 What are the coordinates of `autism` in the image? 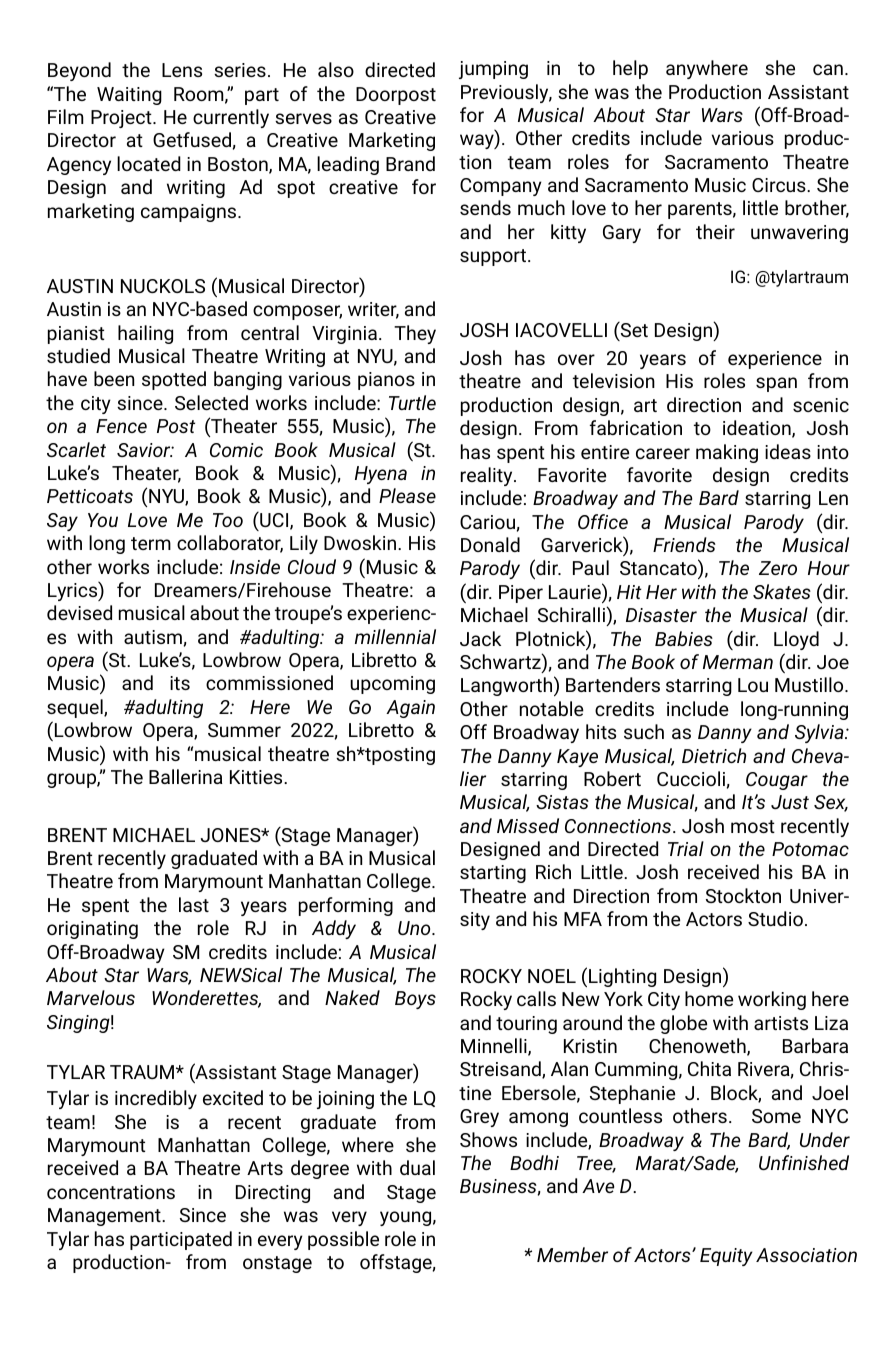 It's located at (153, 637).
